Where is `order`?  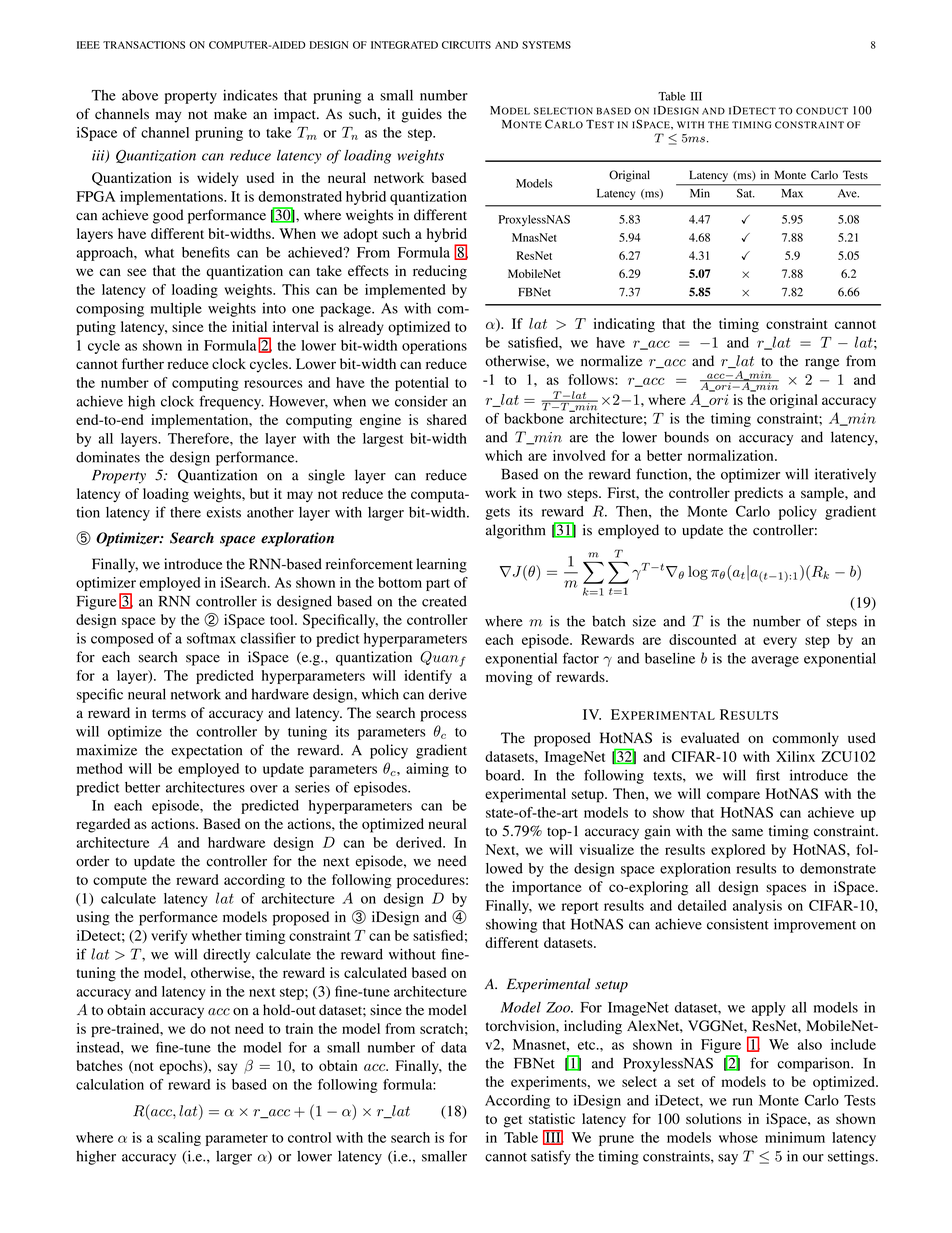
order is located at coordinates (92, 861).
